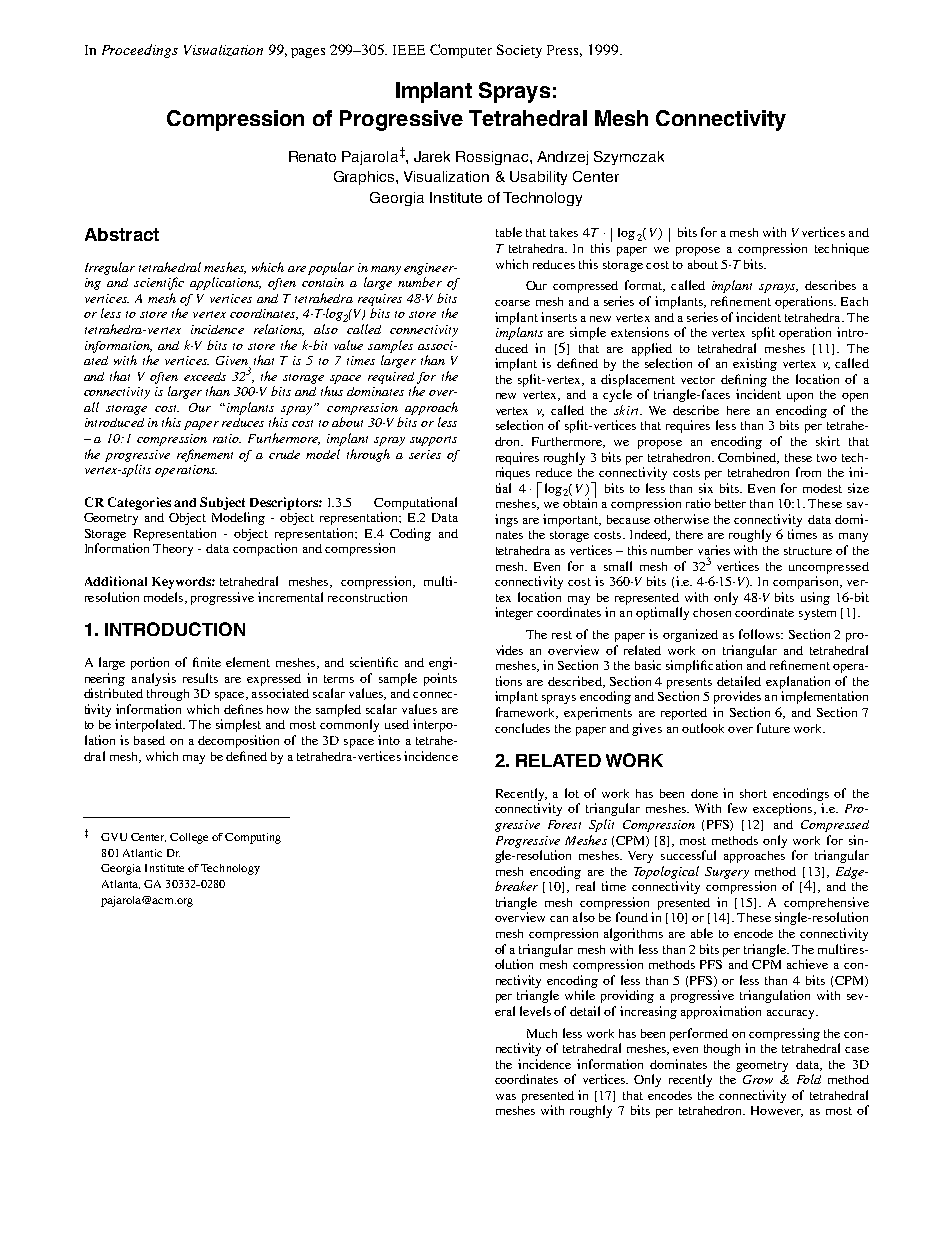  Describe the element at coordinates (562, 158) in the screenshot. I see `Andrzej` at that location.
